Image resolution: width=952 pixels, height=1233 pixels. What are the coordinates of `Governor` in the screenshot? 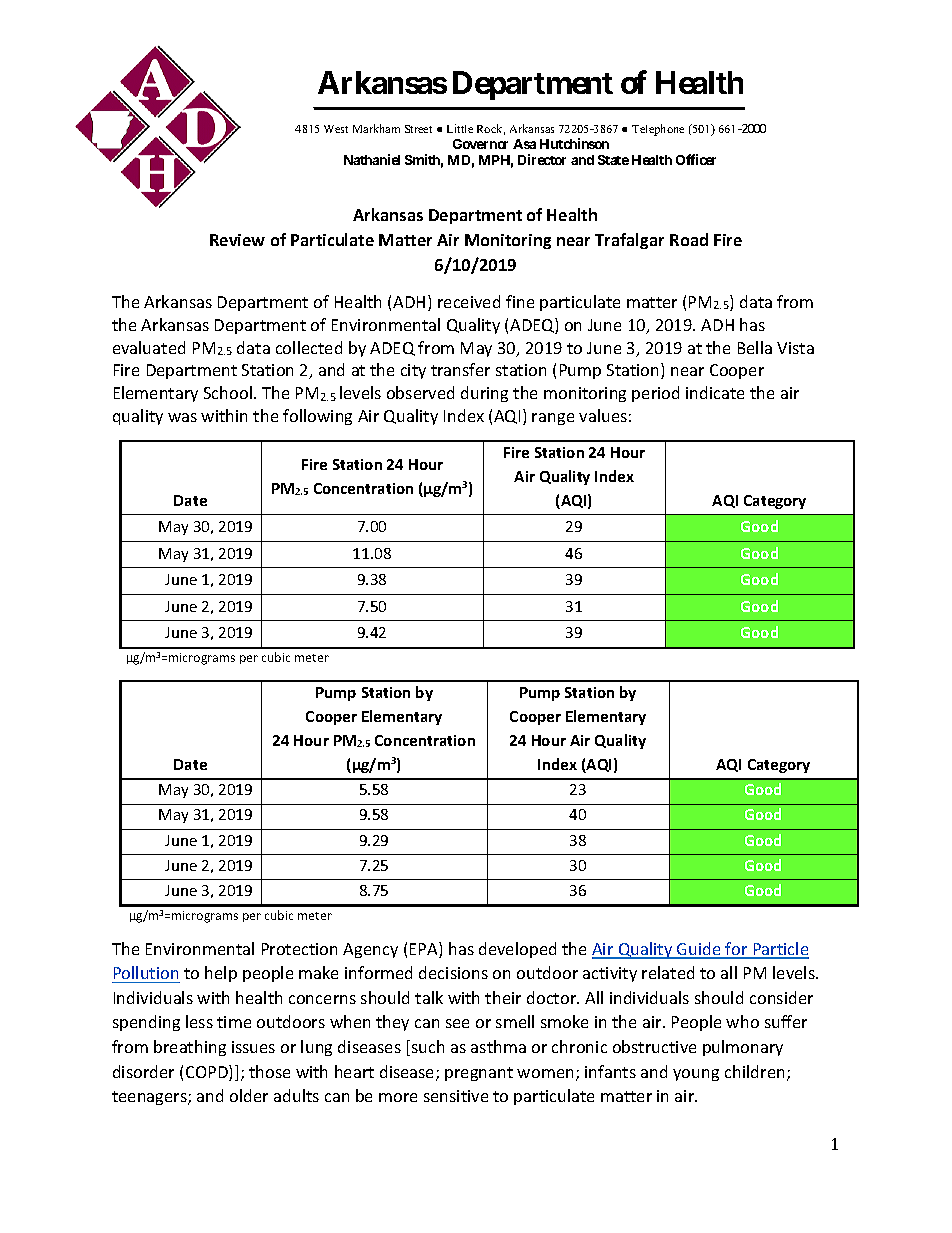 It's located at (480, 144).
